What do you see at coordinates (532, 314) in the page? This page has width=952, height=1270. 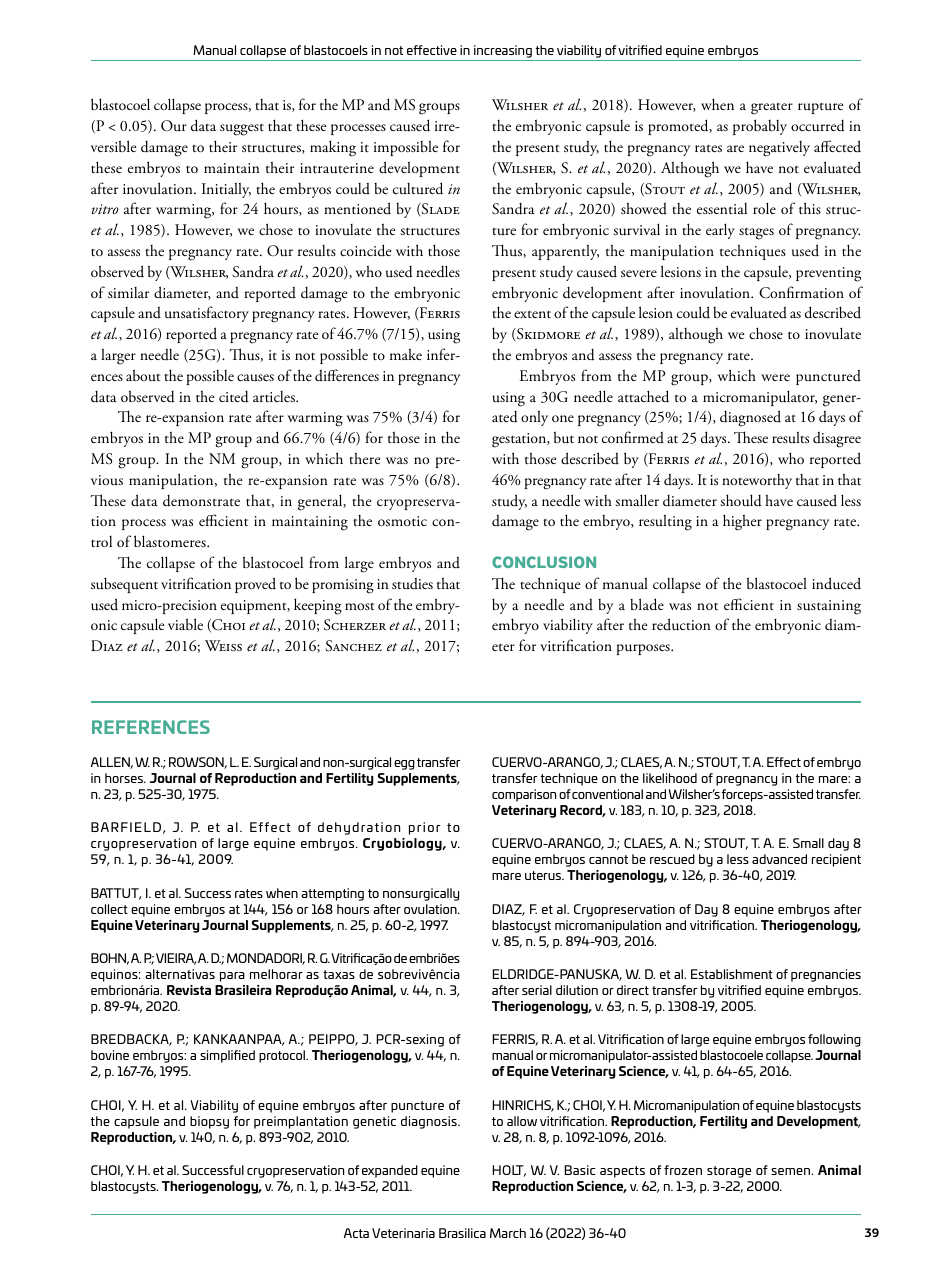 I see `extent` at bounding box center [532, 314].
